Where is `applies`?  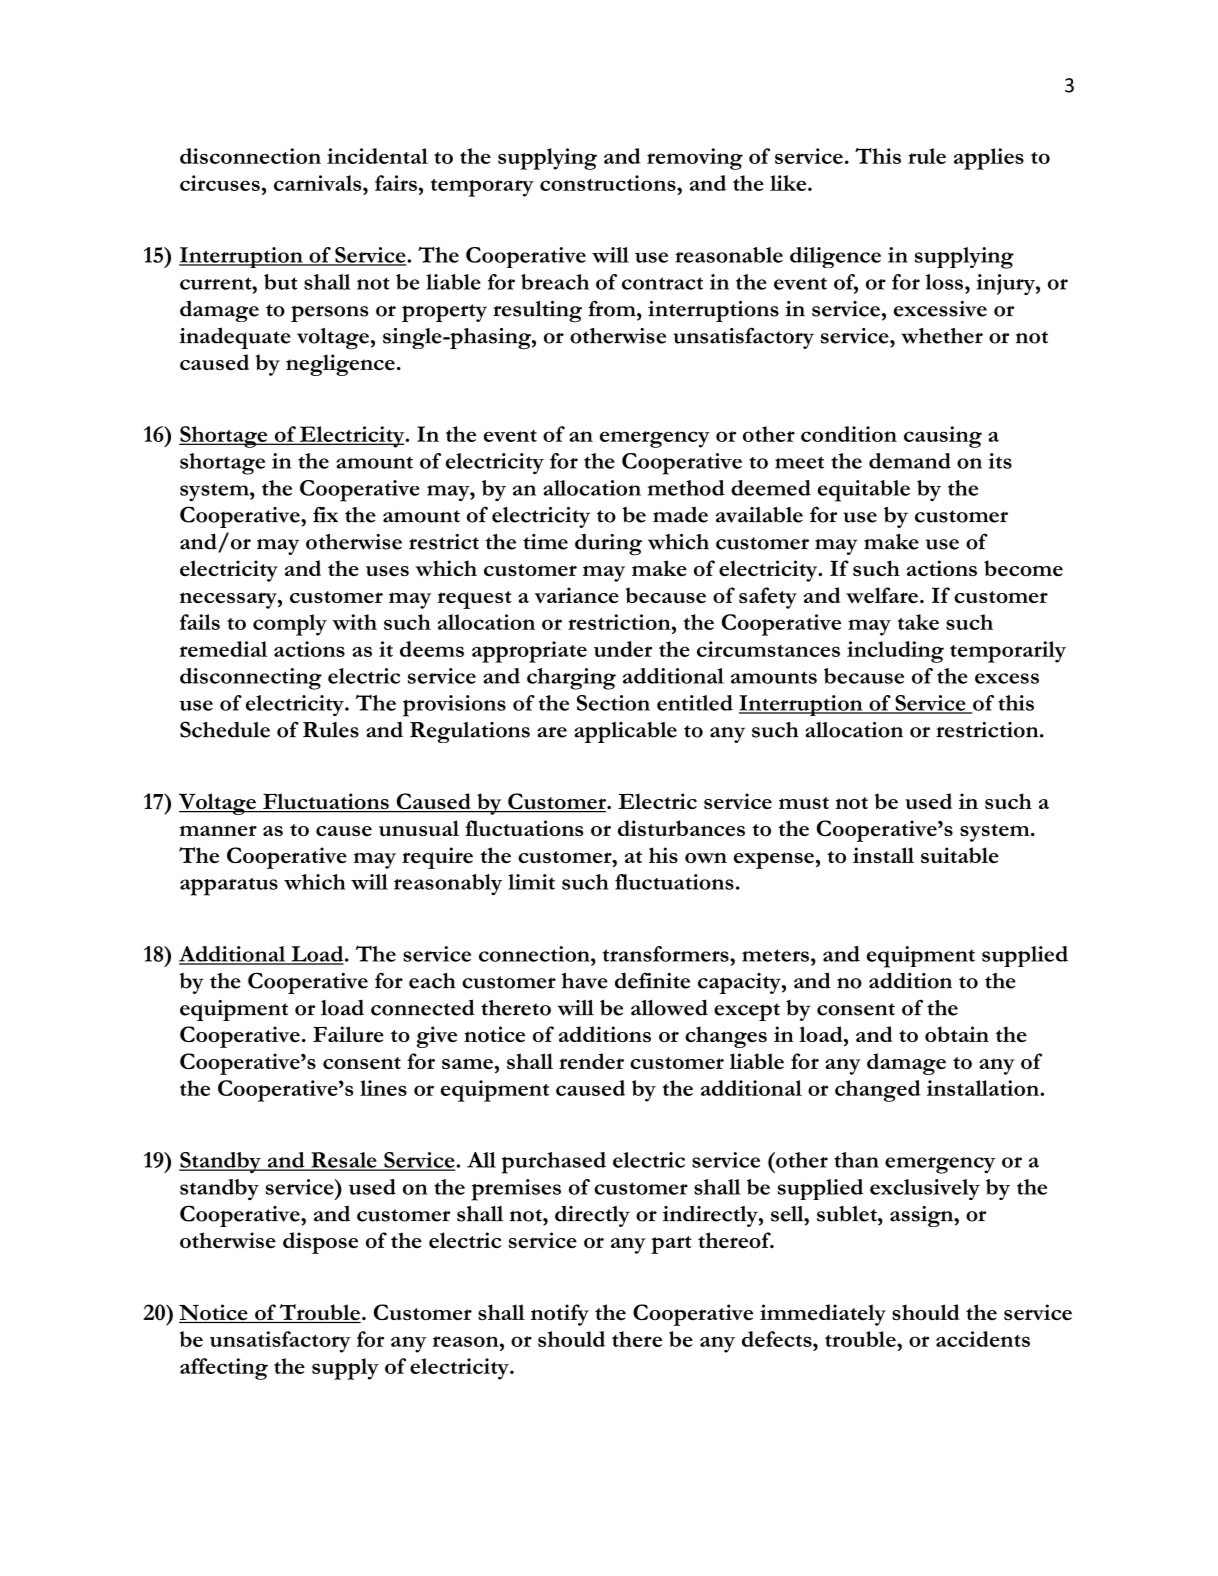
applies is located at coordinates (989, 159).
